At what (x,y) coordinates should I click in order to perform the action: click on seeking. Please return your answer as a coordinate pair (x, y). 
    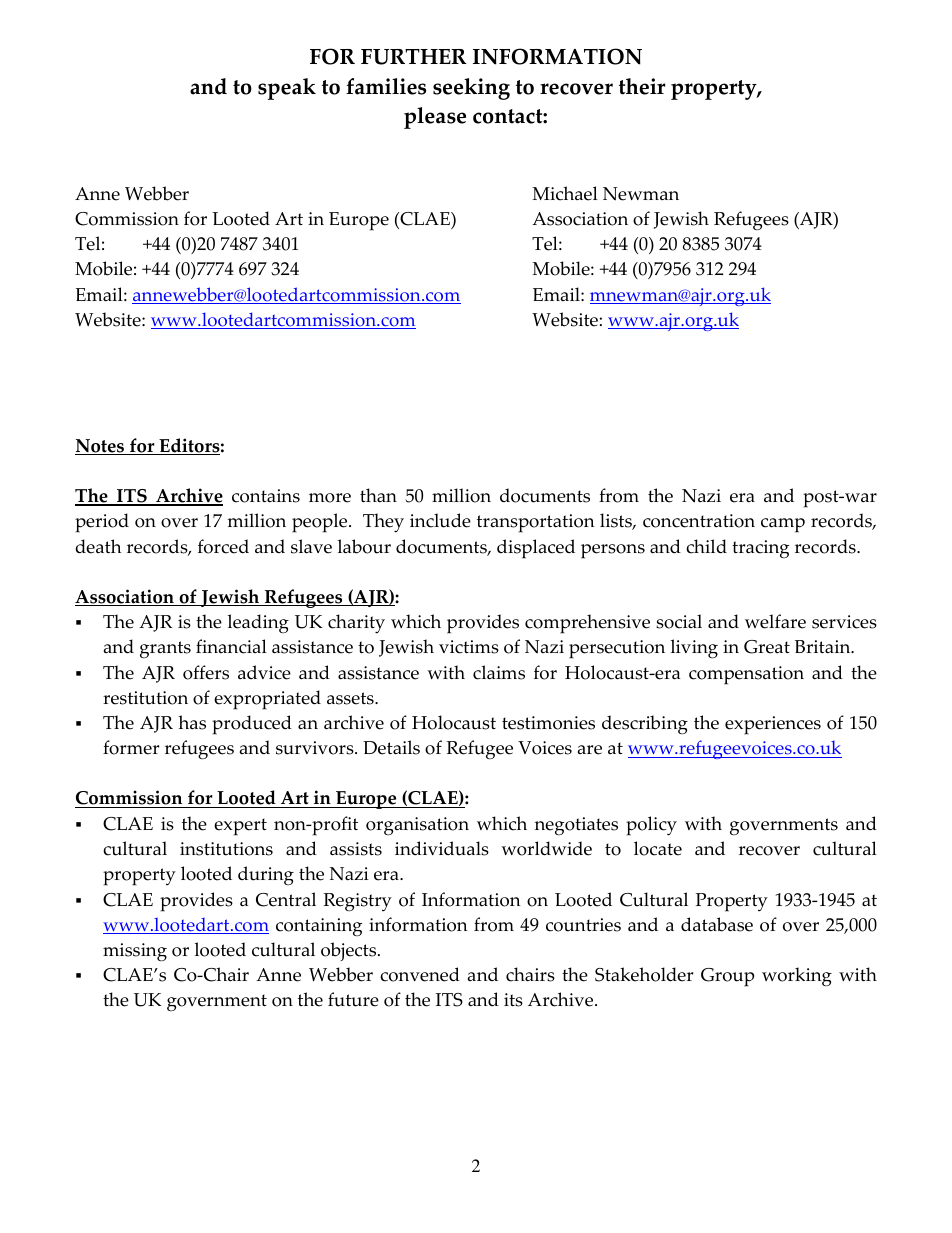
    Looking at the image, I should click on (471, 89).
